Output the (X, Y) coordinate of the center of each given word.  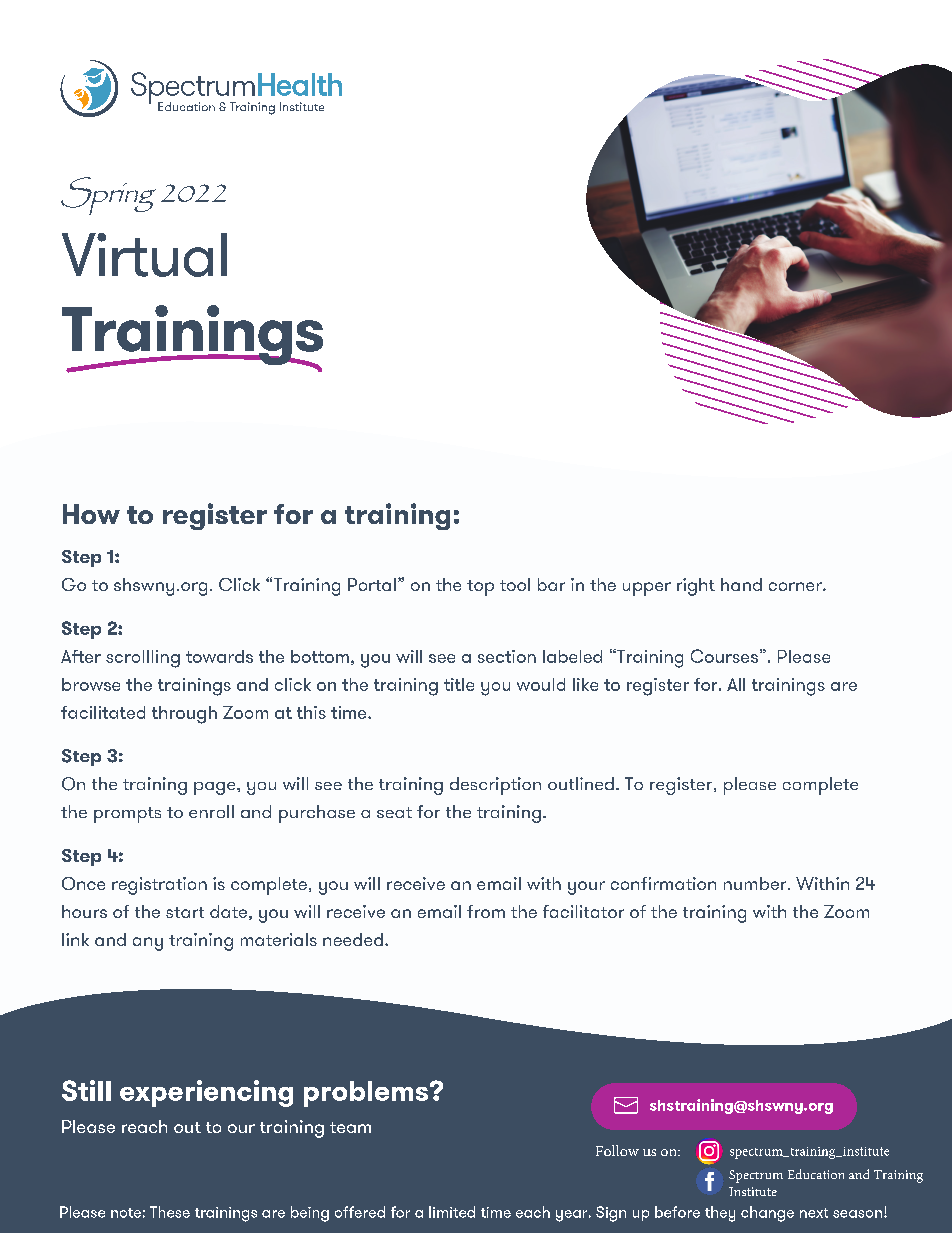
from (486, 911)
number (756, 883)
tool (515, 584)
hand (741, 584)
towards (219, 656)
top (480, 588)
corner (796, 586)
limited (452, 1212)
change (767, 1214)
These (170, 1212)
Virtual (144, 255)
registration (159, 886)
